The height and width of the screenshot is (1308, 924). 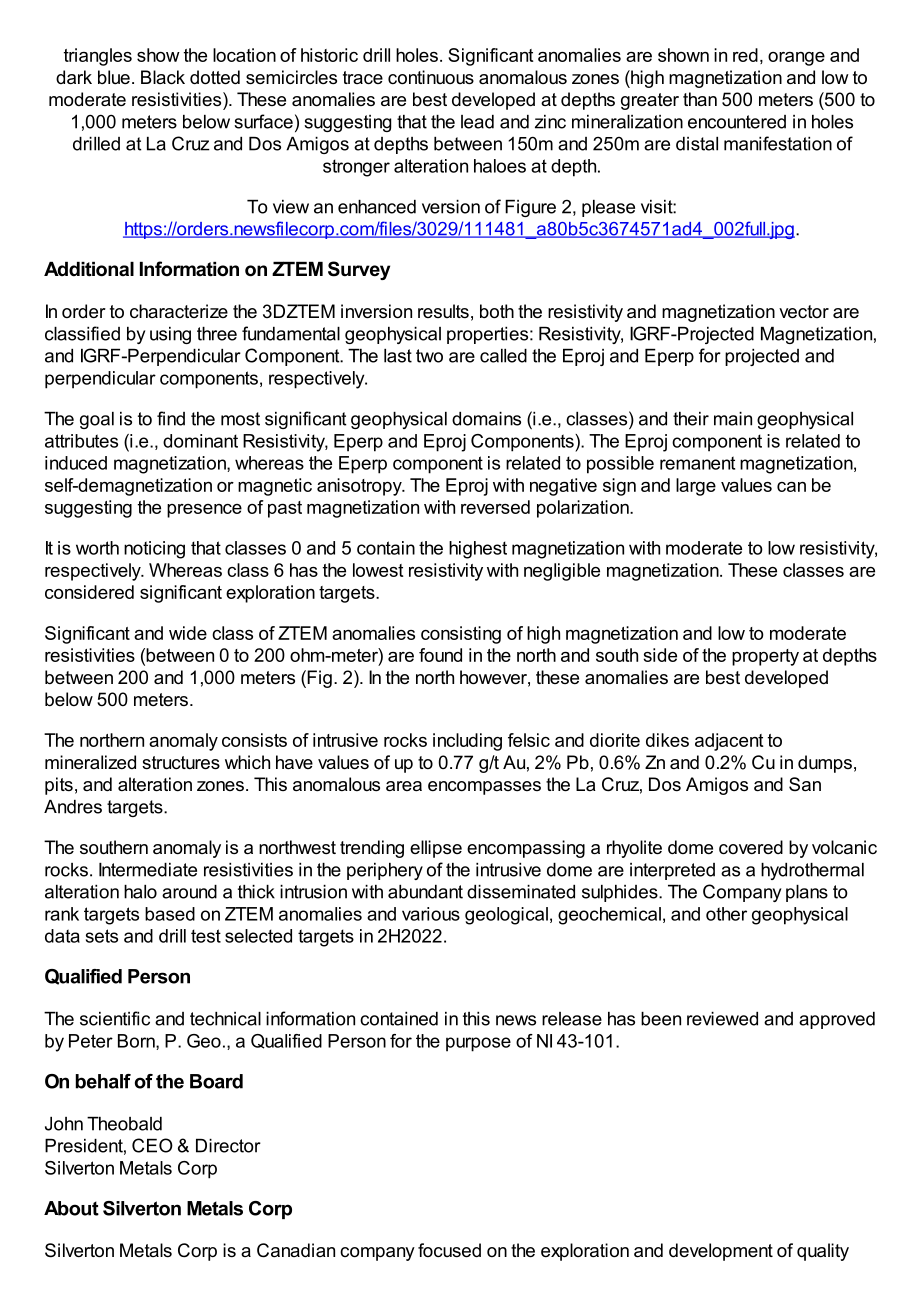 I want to click on found, so click(x=440, y=655).
